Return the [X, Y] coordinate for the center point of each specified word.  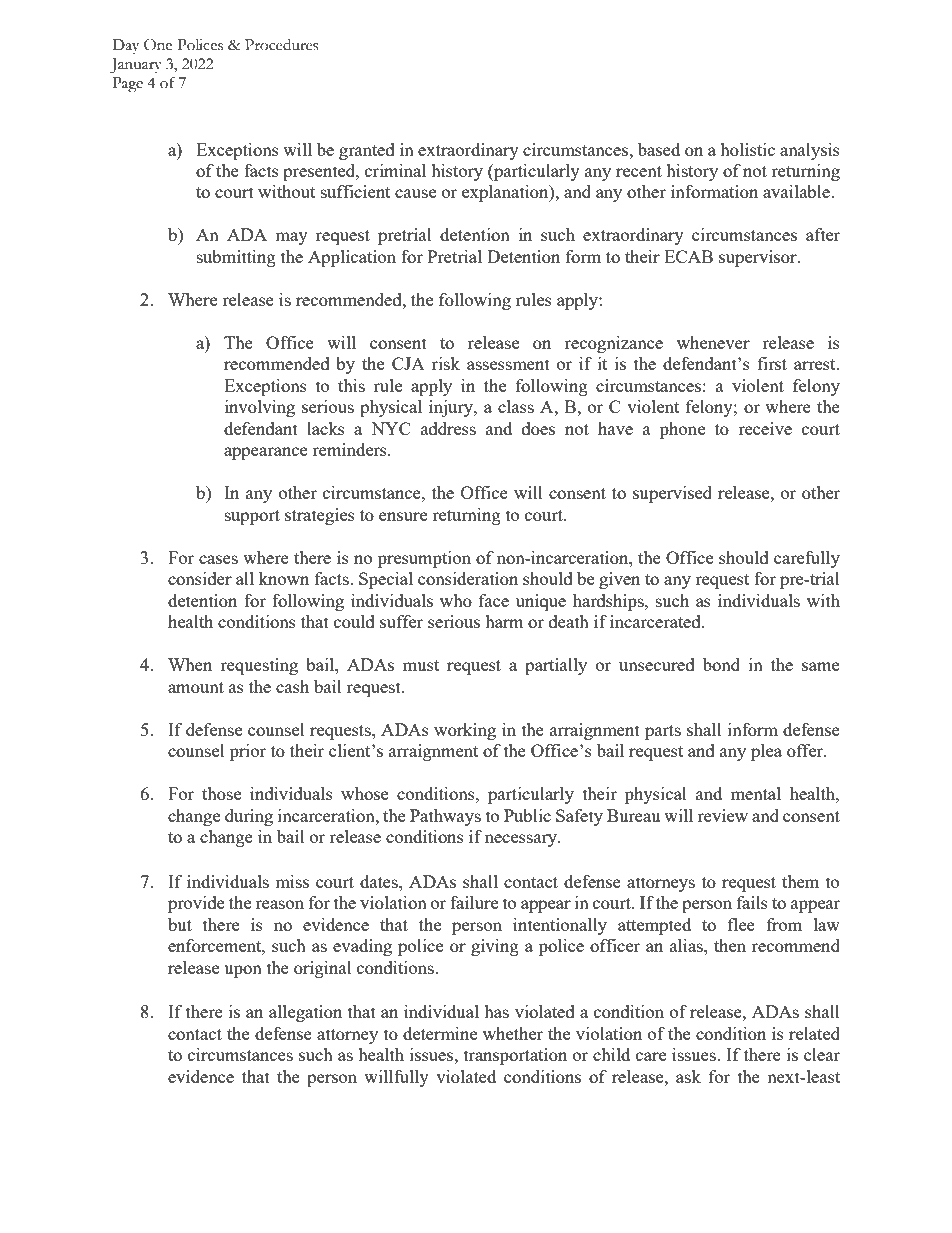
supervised [672, 494]
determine [440, 1033]
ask [688, 1076]
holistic [747, 149]
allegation [305, 1013]
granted [367, 151]
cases [218, 559]
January [136, 66]
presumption [424, 559]
